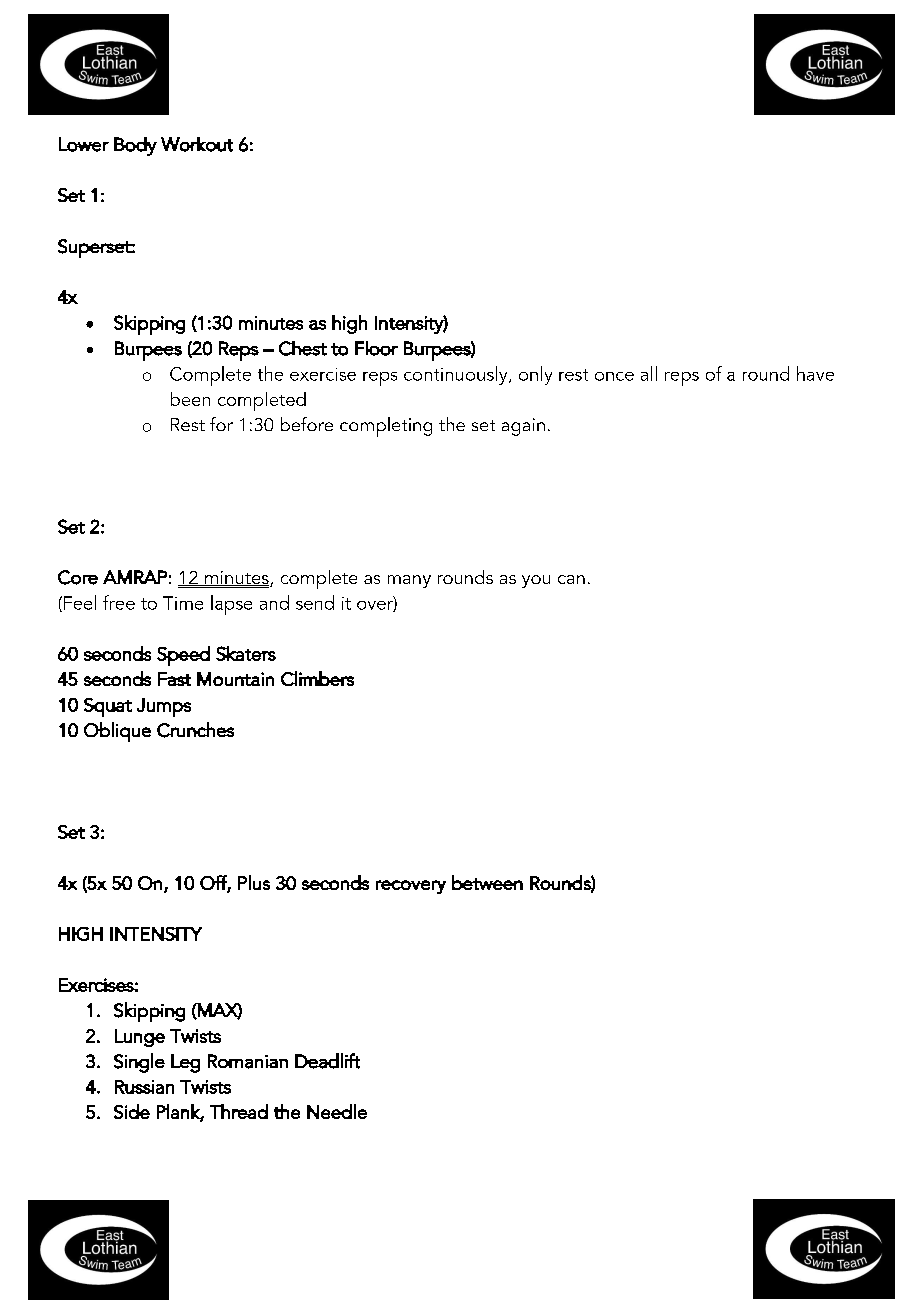 Image resolution: width=924 pixels, height=1308 pixels. I want to click on Body, so click(135, 146).
